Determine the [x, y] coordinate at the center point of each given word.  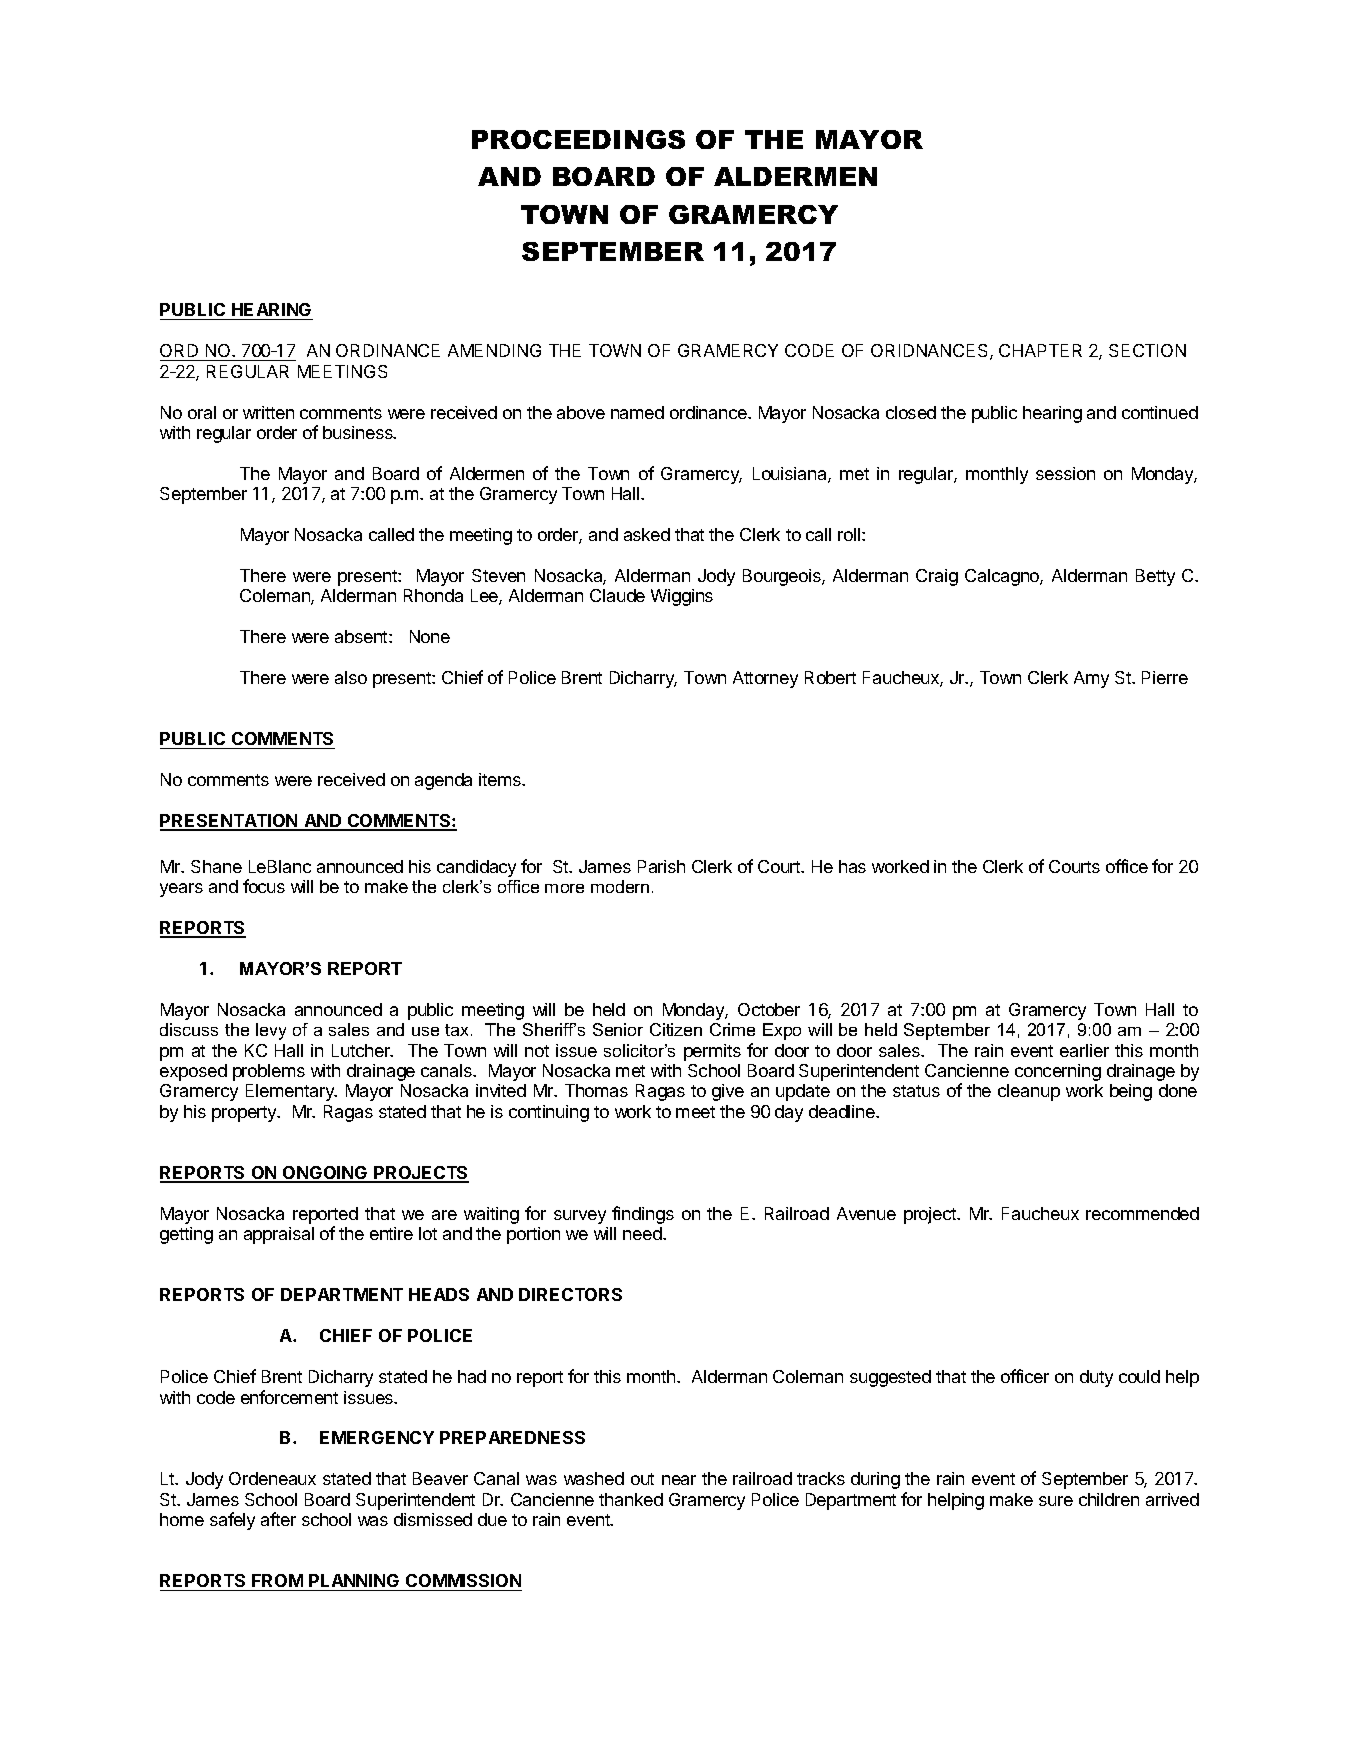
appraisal [279, 1235]
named [637, 412]
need [643, 1233]
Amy [1091, 679]
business [359, 432]
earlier [1084, 1050]
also [351, 677]
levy [271, 1031]
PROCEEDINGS [578, 139]
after [278, 1519]
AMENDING [494, 350]
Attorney [765, 679]
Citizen [676, 1029]
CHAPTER [1040, 350]
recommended [1142, 1213]
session [1065, 473]
